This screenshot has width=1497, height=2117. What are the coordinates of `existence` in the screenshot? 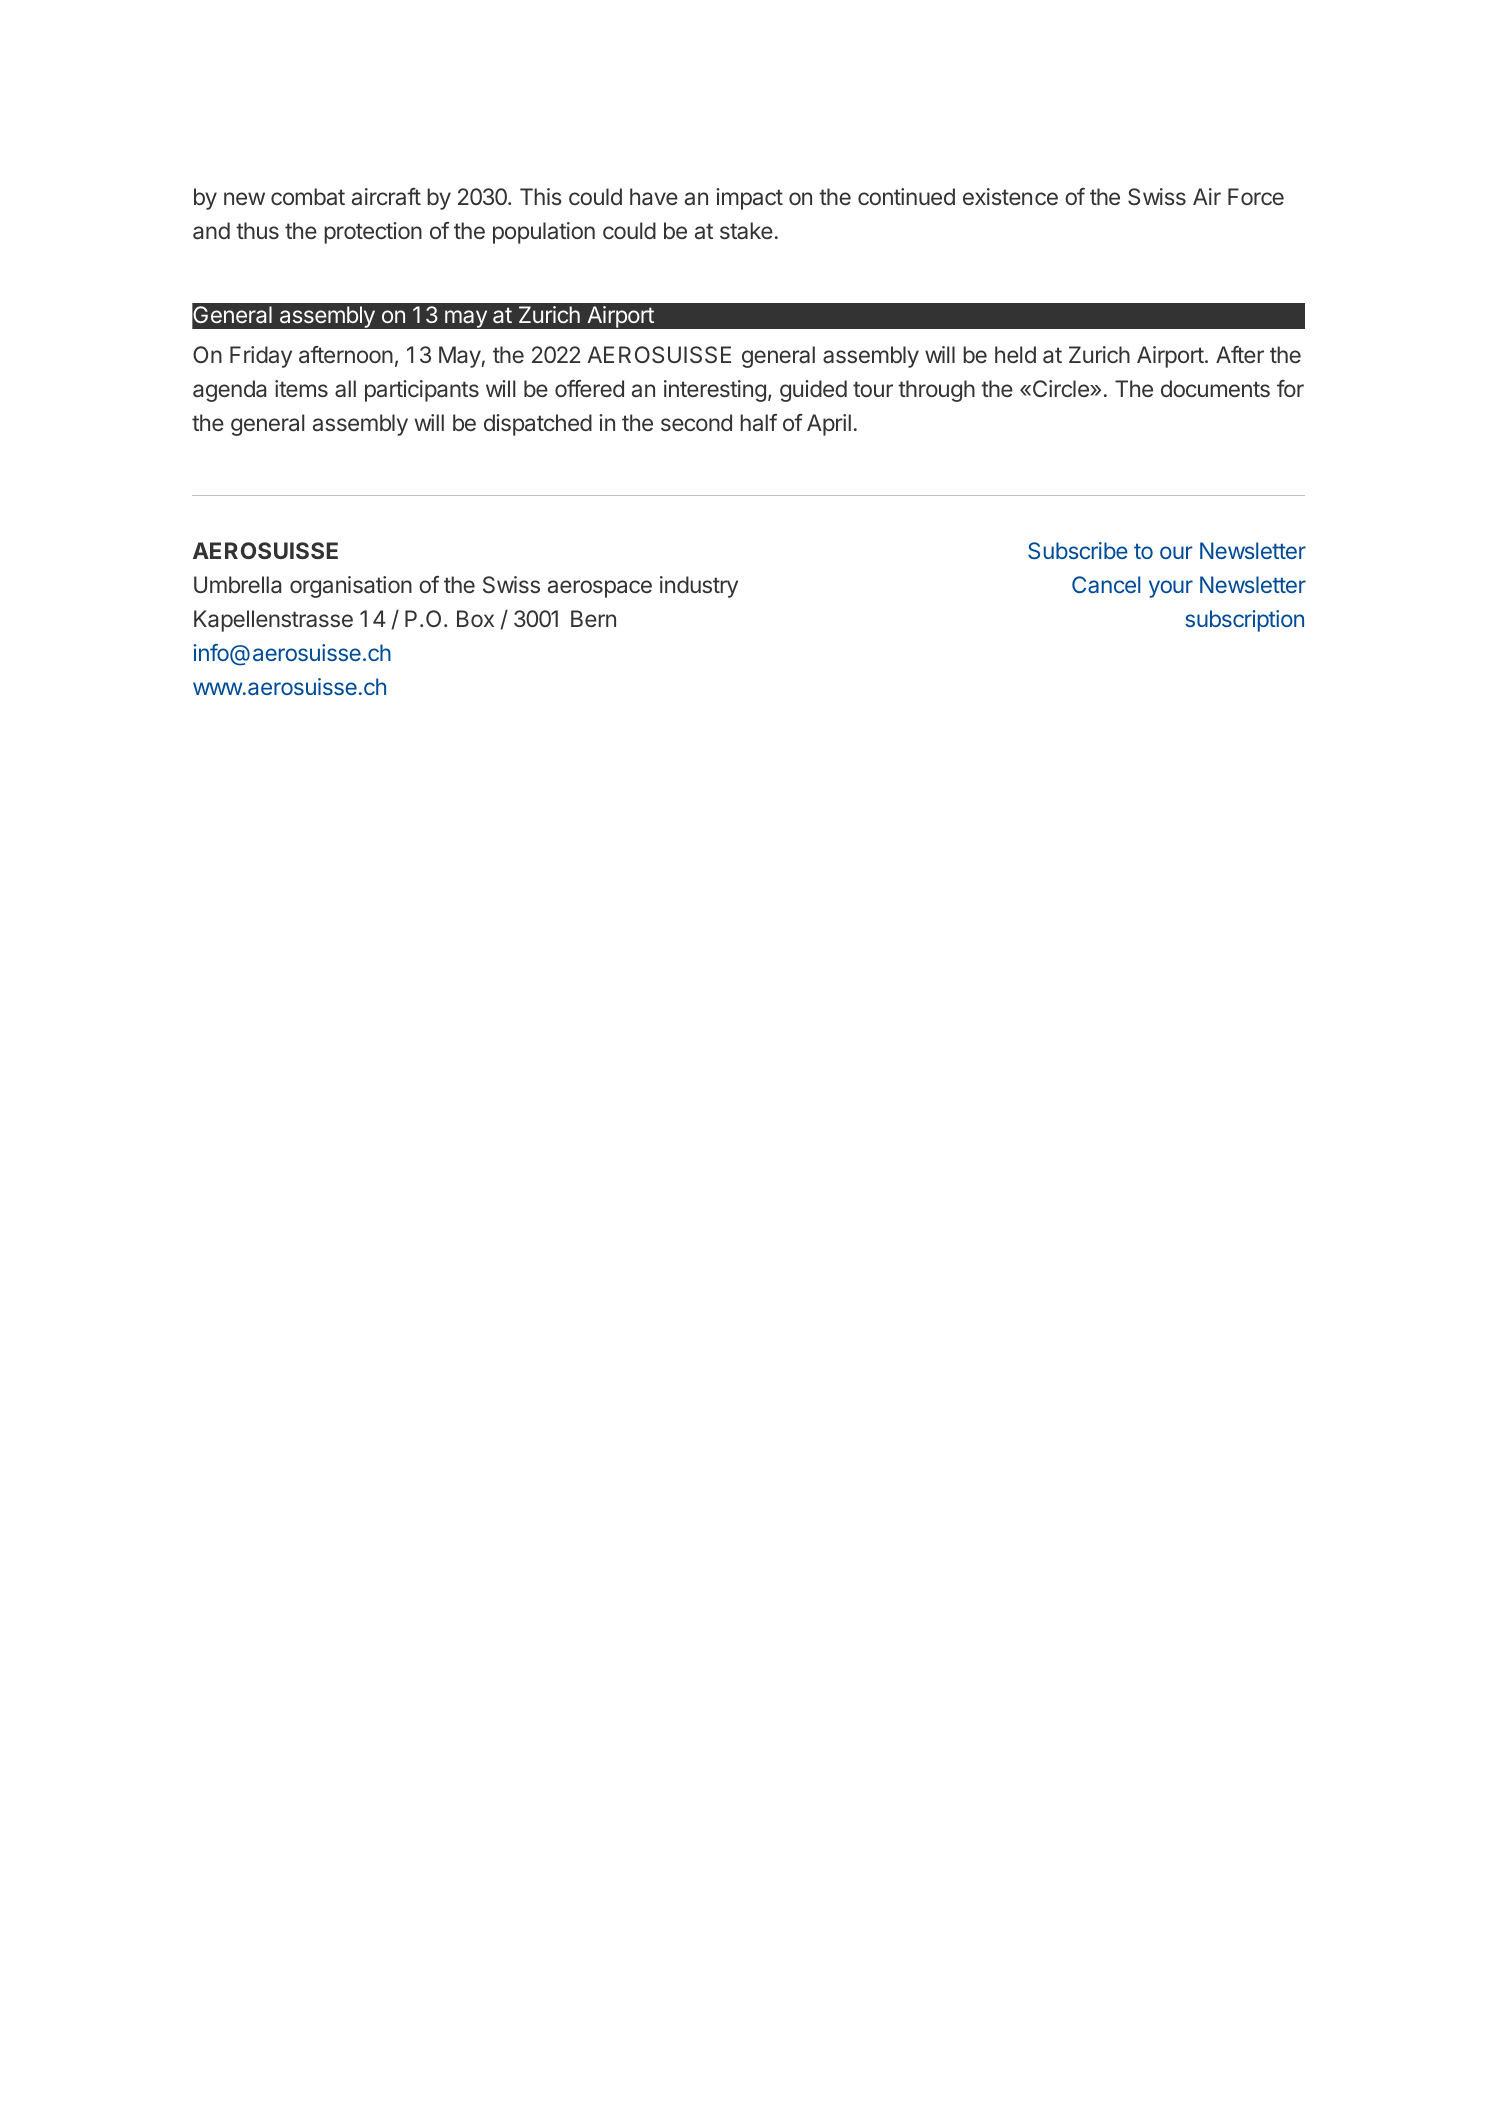 It's located at (1010, 196).
